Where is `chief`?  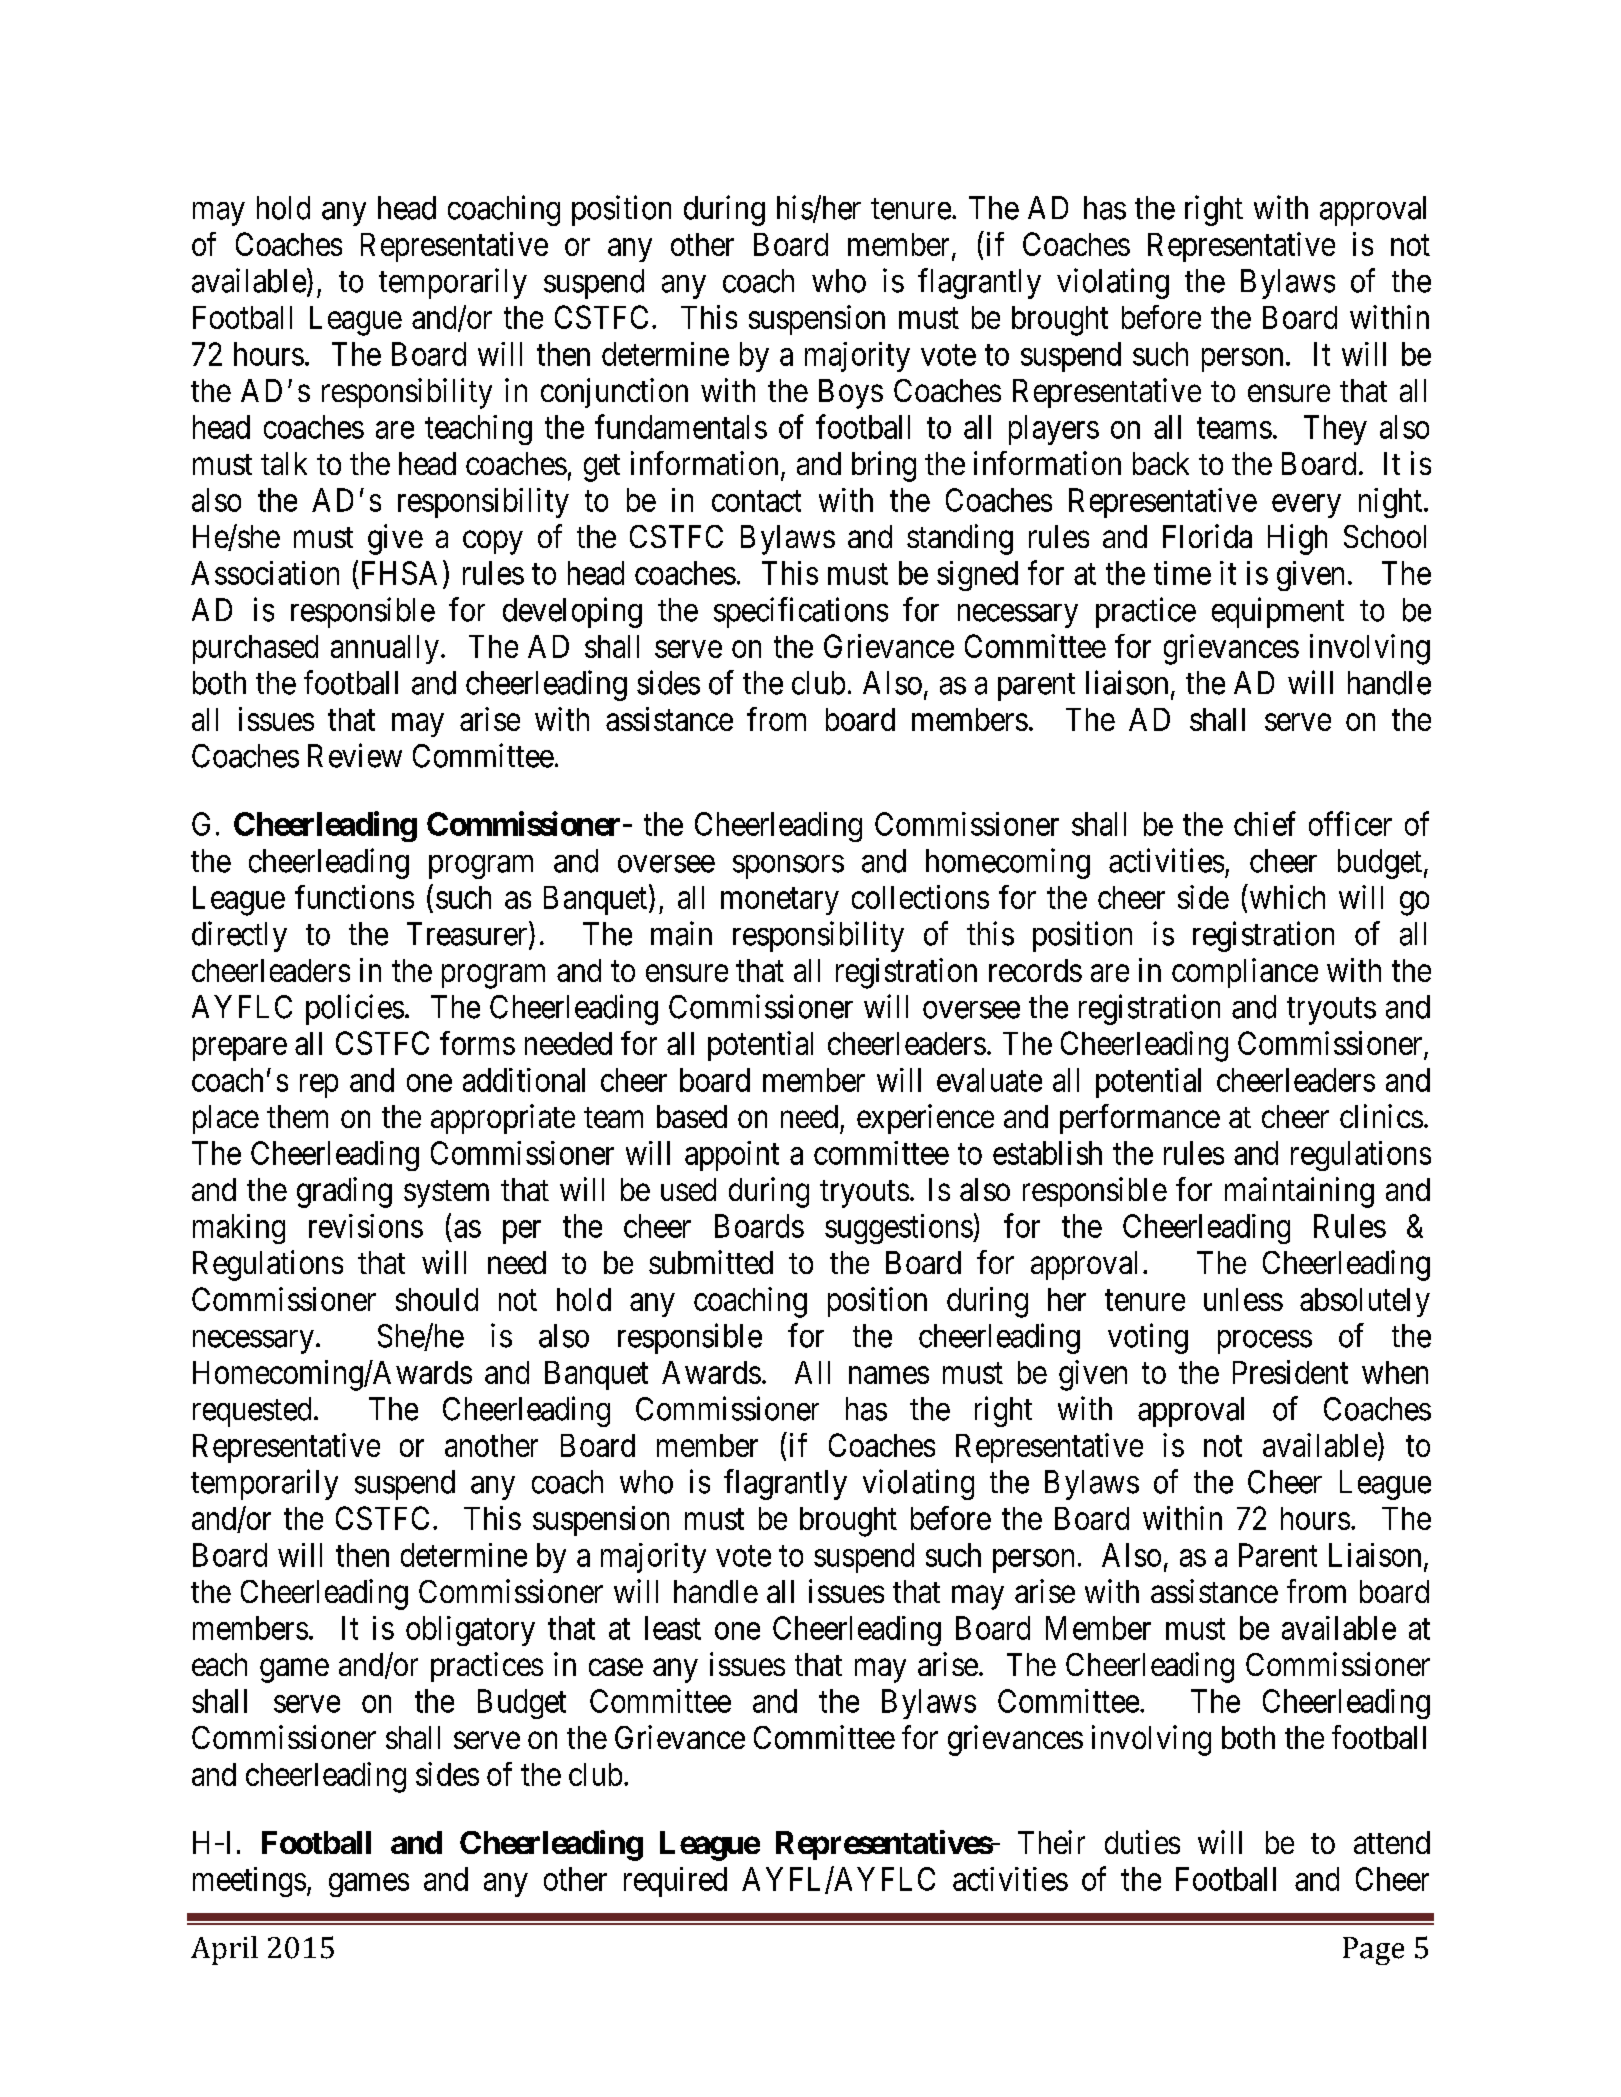
chief is located at coordinates (1265, 823).
